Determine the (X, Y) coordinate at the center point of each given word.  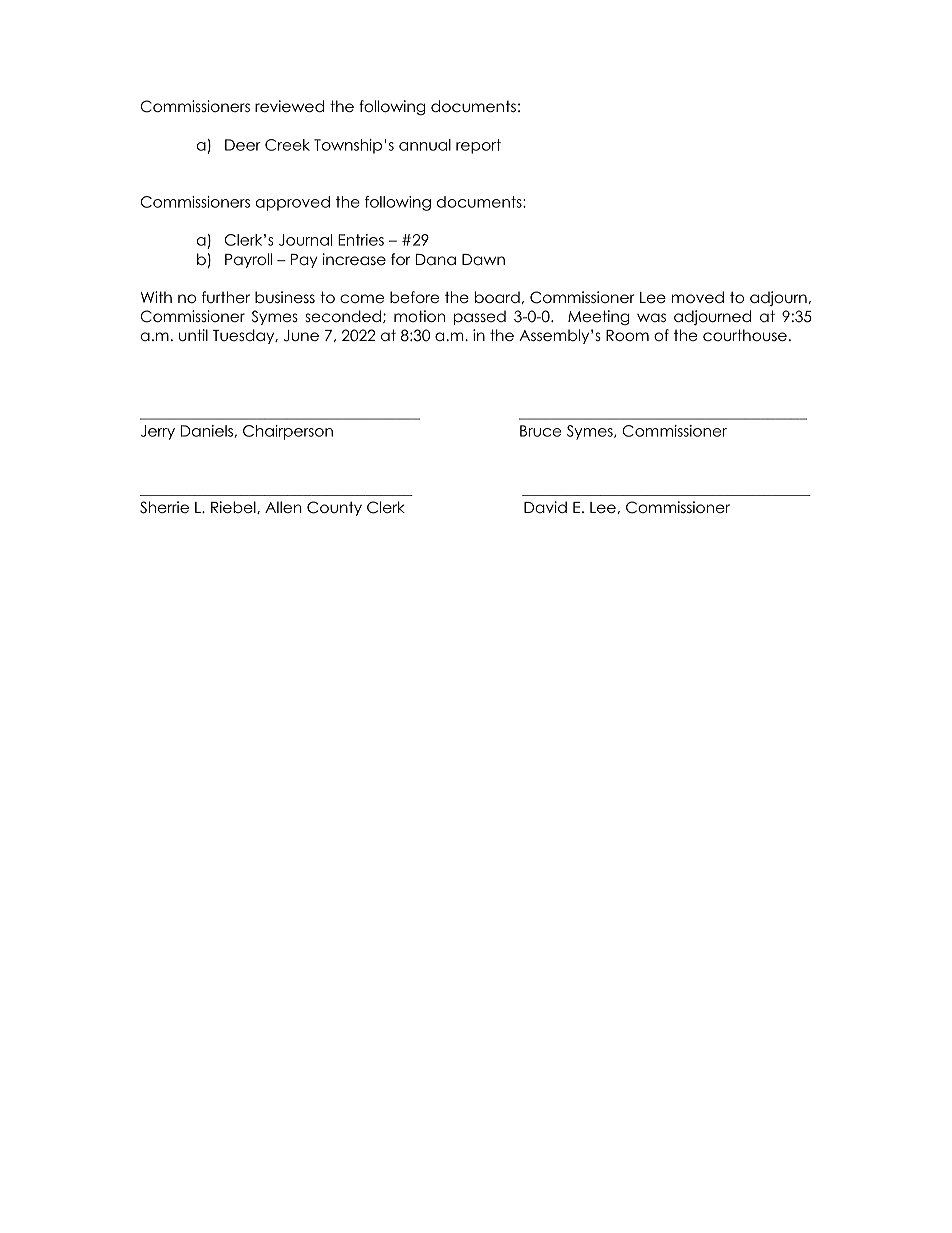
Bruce (540, 431)
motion (419, 316)
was (651, 317)
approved (293, 203)
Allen (283, 507)
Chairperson (288, 432)
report (478, 146)
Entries (361, 240)
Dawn (483, 259)
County (334, 508)
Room (627, 335)
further (226, 297)
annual (425, 145)
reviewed (289, 106)
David (545, 507)
